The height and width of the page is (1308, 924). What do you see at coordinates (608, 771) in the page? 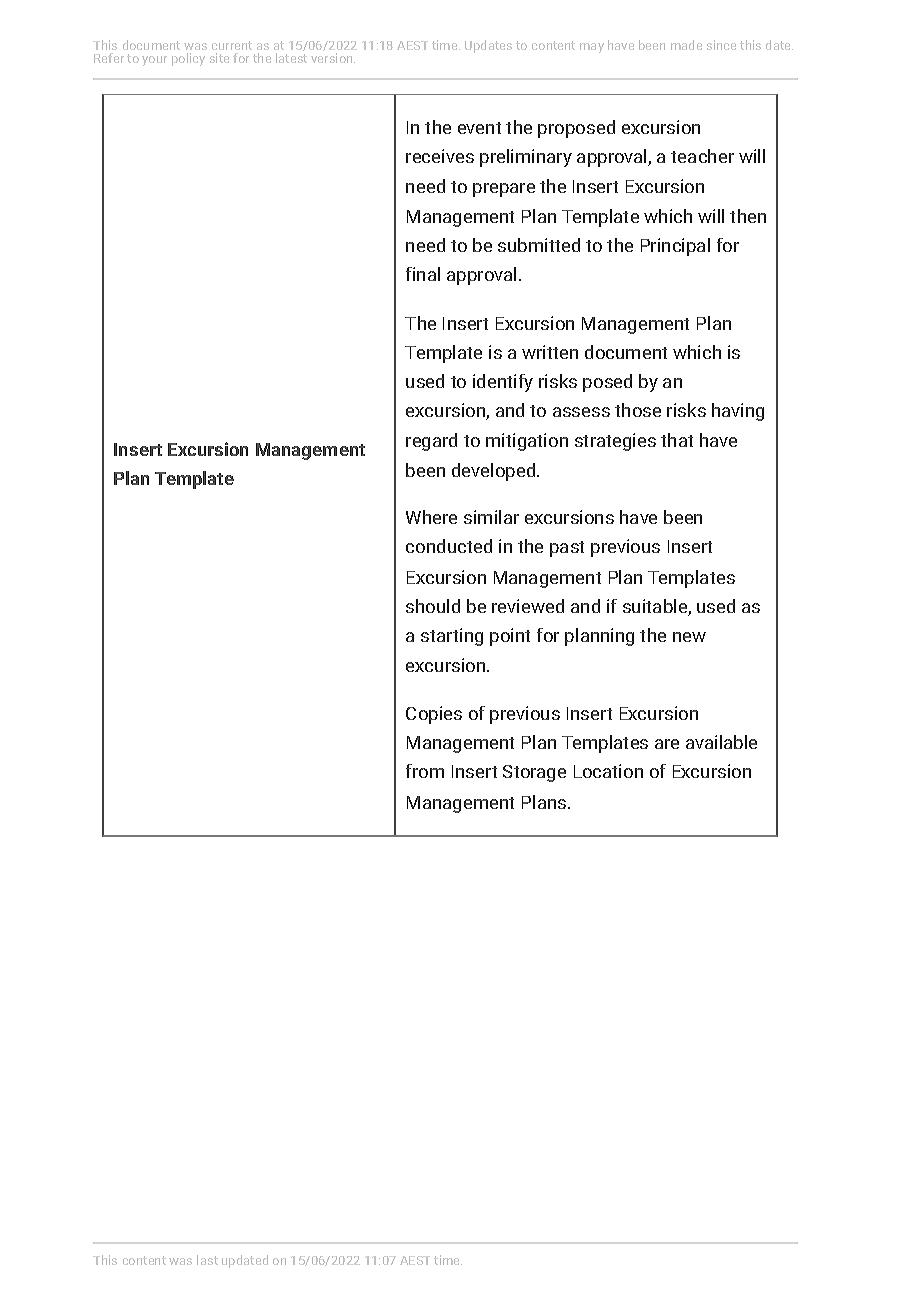
I see `Location` at bounding box center [608, 771].
